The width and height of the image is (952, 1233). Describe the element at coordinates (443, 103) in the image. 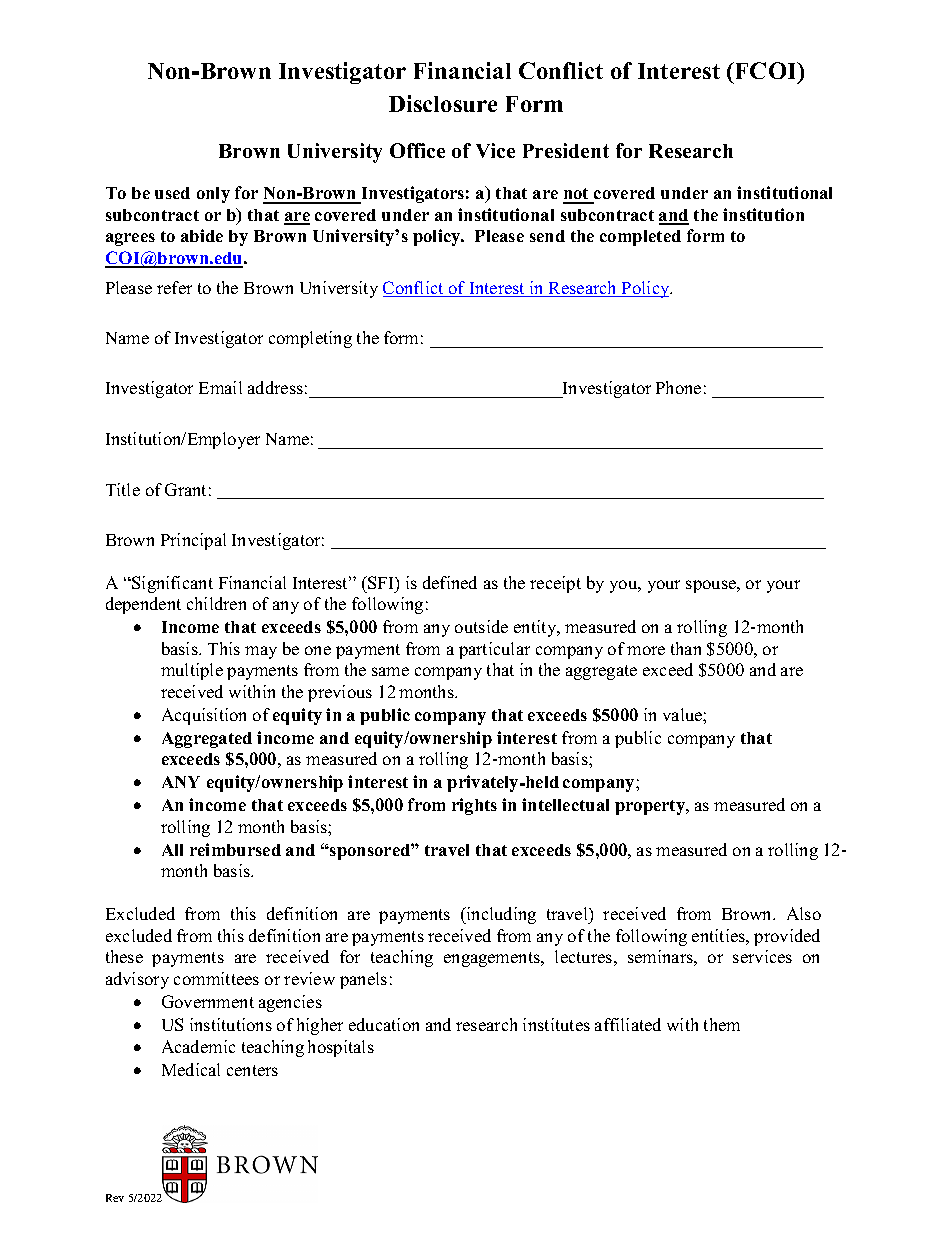

I see `Disclosure` at that location.
